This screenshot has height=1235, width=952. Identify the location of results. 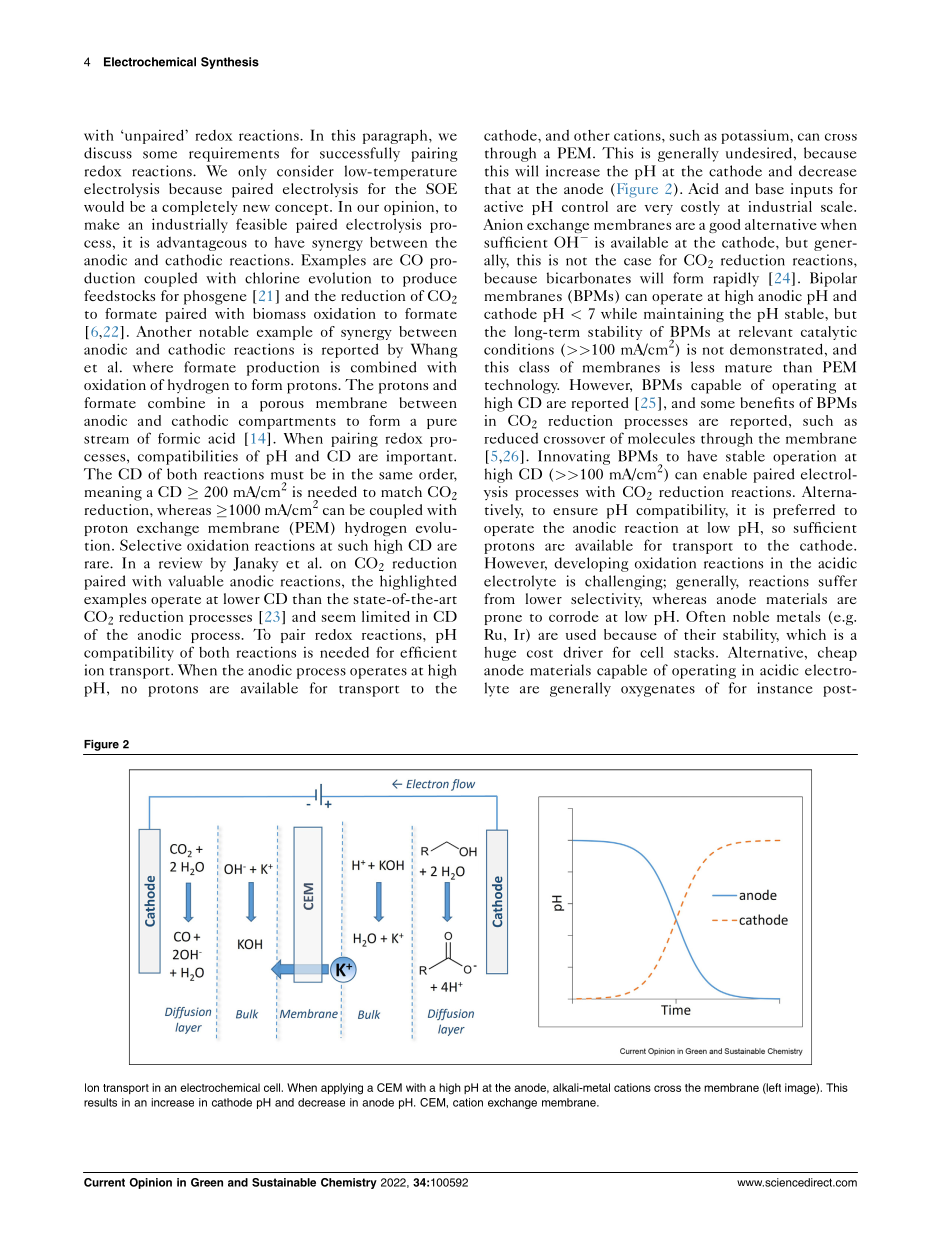
(100, 1102).
